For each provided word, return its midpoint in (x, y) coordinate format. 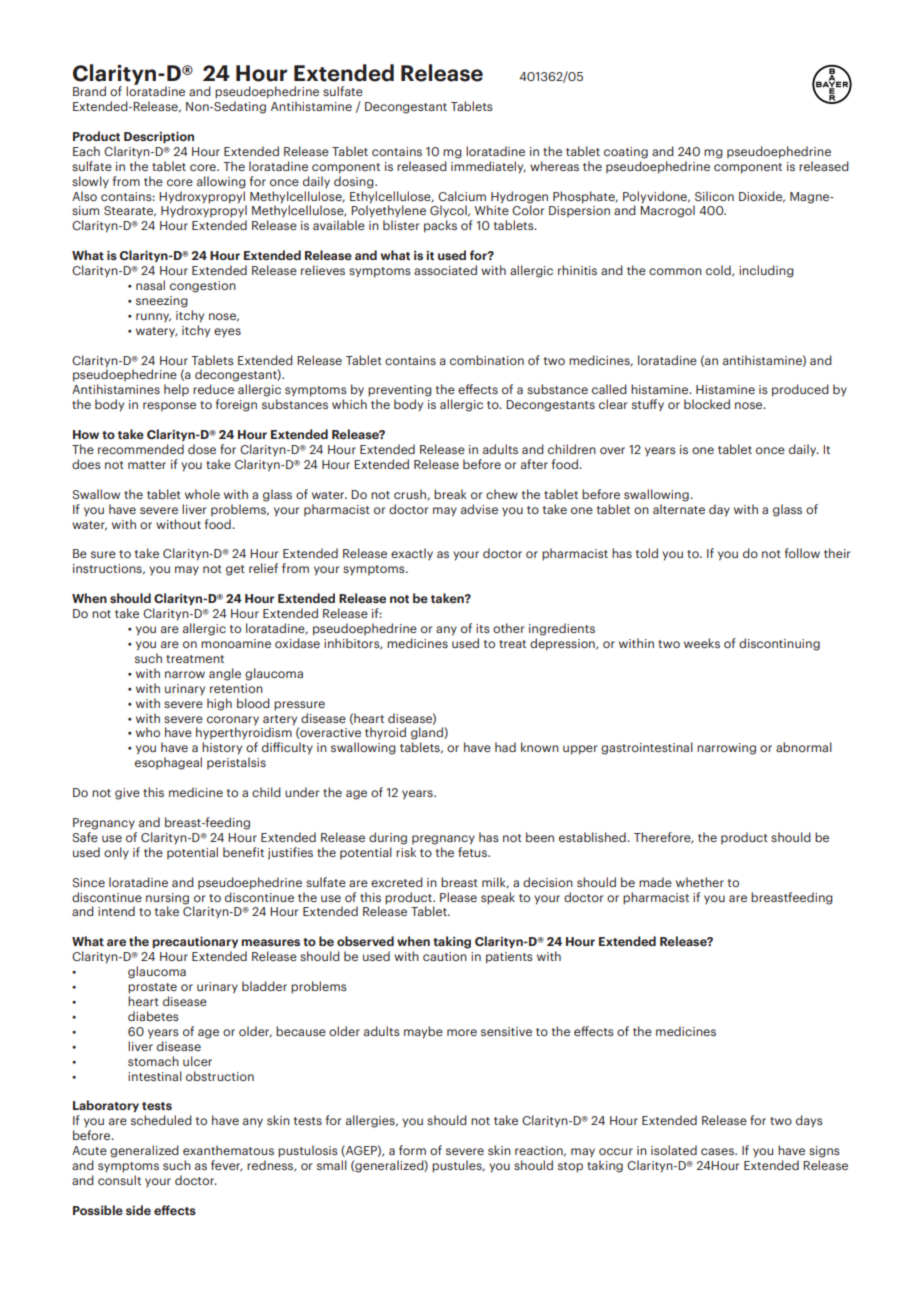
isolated (674, 1150)
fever (226, 1166)
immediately (488, 167)
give (127, 794)
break (450, 494)
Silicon (714, 196)
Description (159, 137)
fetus (474, 852)
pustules (458, 1166)
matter (147, 465)
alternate (679, 509)
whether (700, 882)
